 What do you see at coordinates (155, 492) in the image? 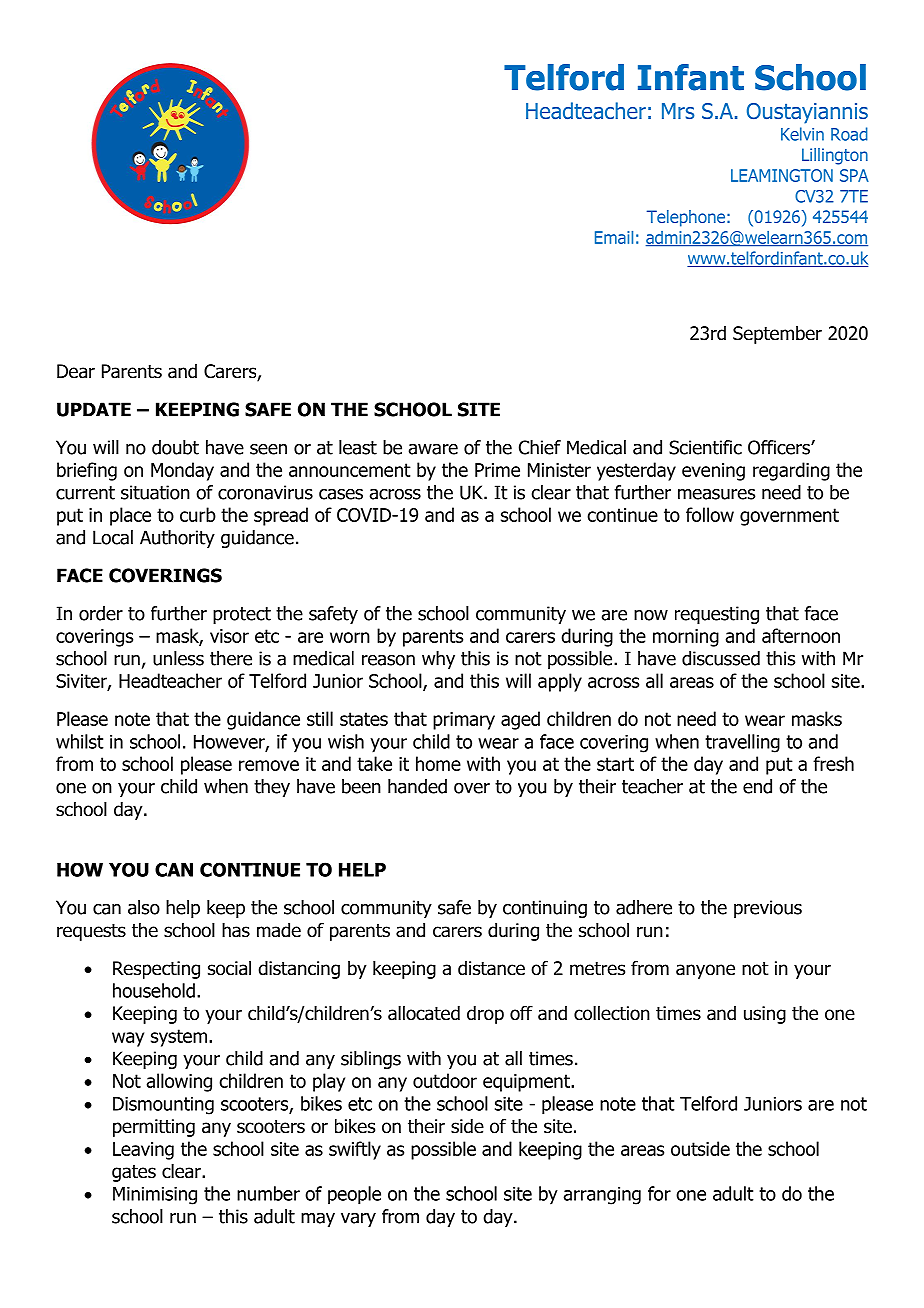
I see `situation` at bounding box center [155, 492].
